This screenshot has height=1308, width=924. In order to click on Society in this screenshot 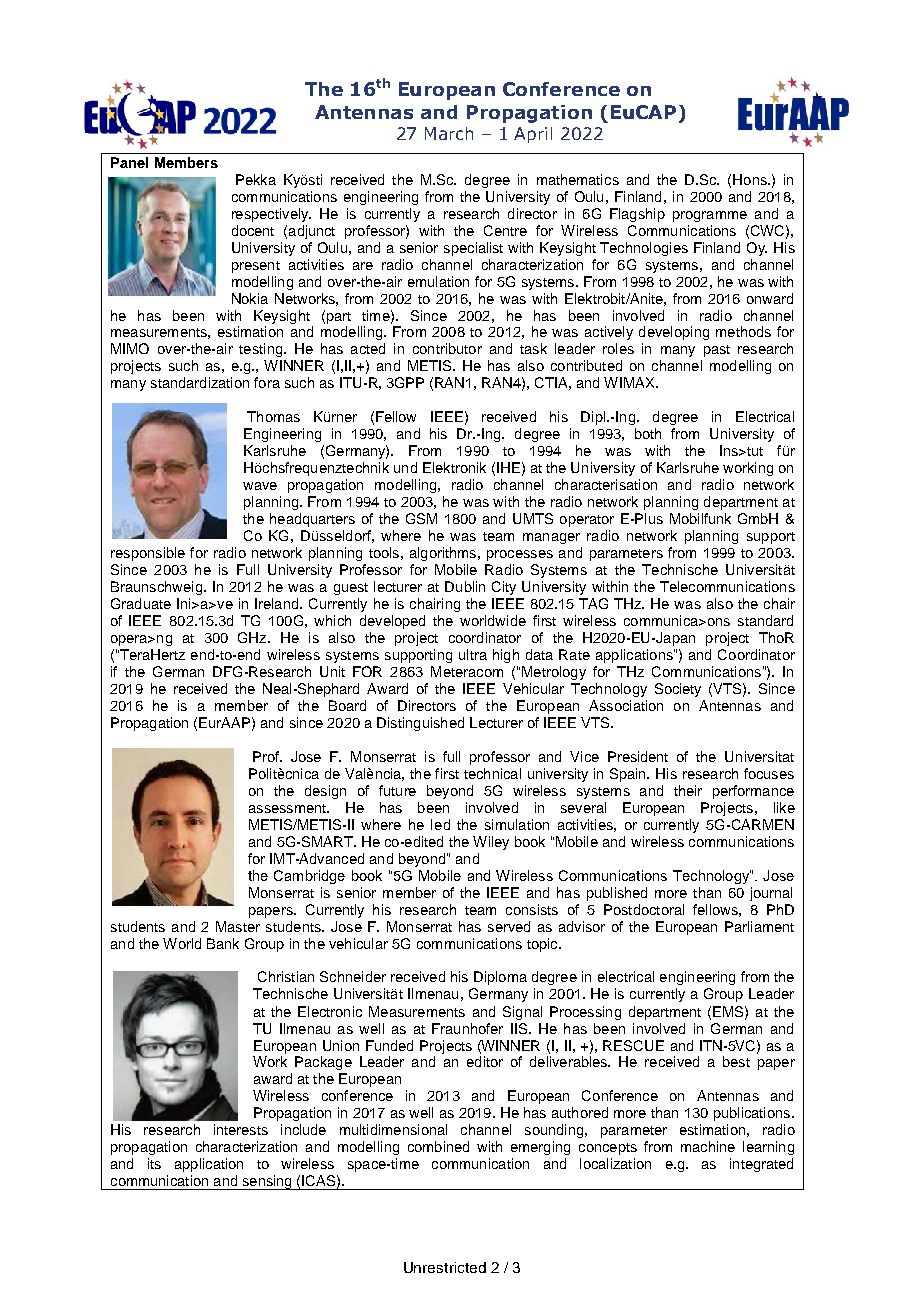, I will do `click(678, 690)`.
